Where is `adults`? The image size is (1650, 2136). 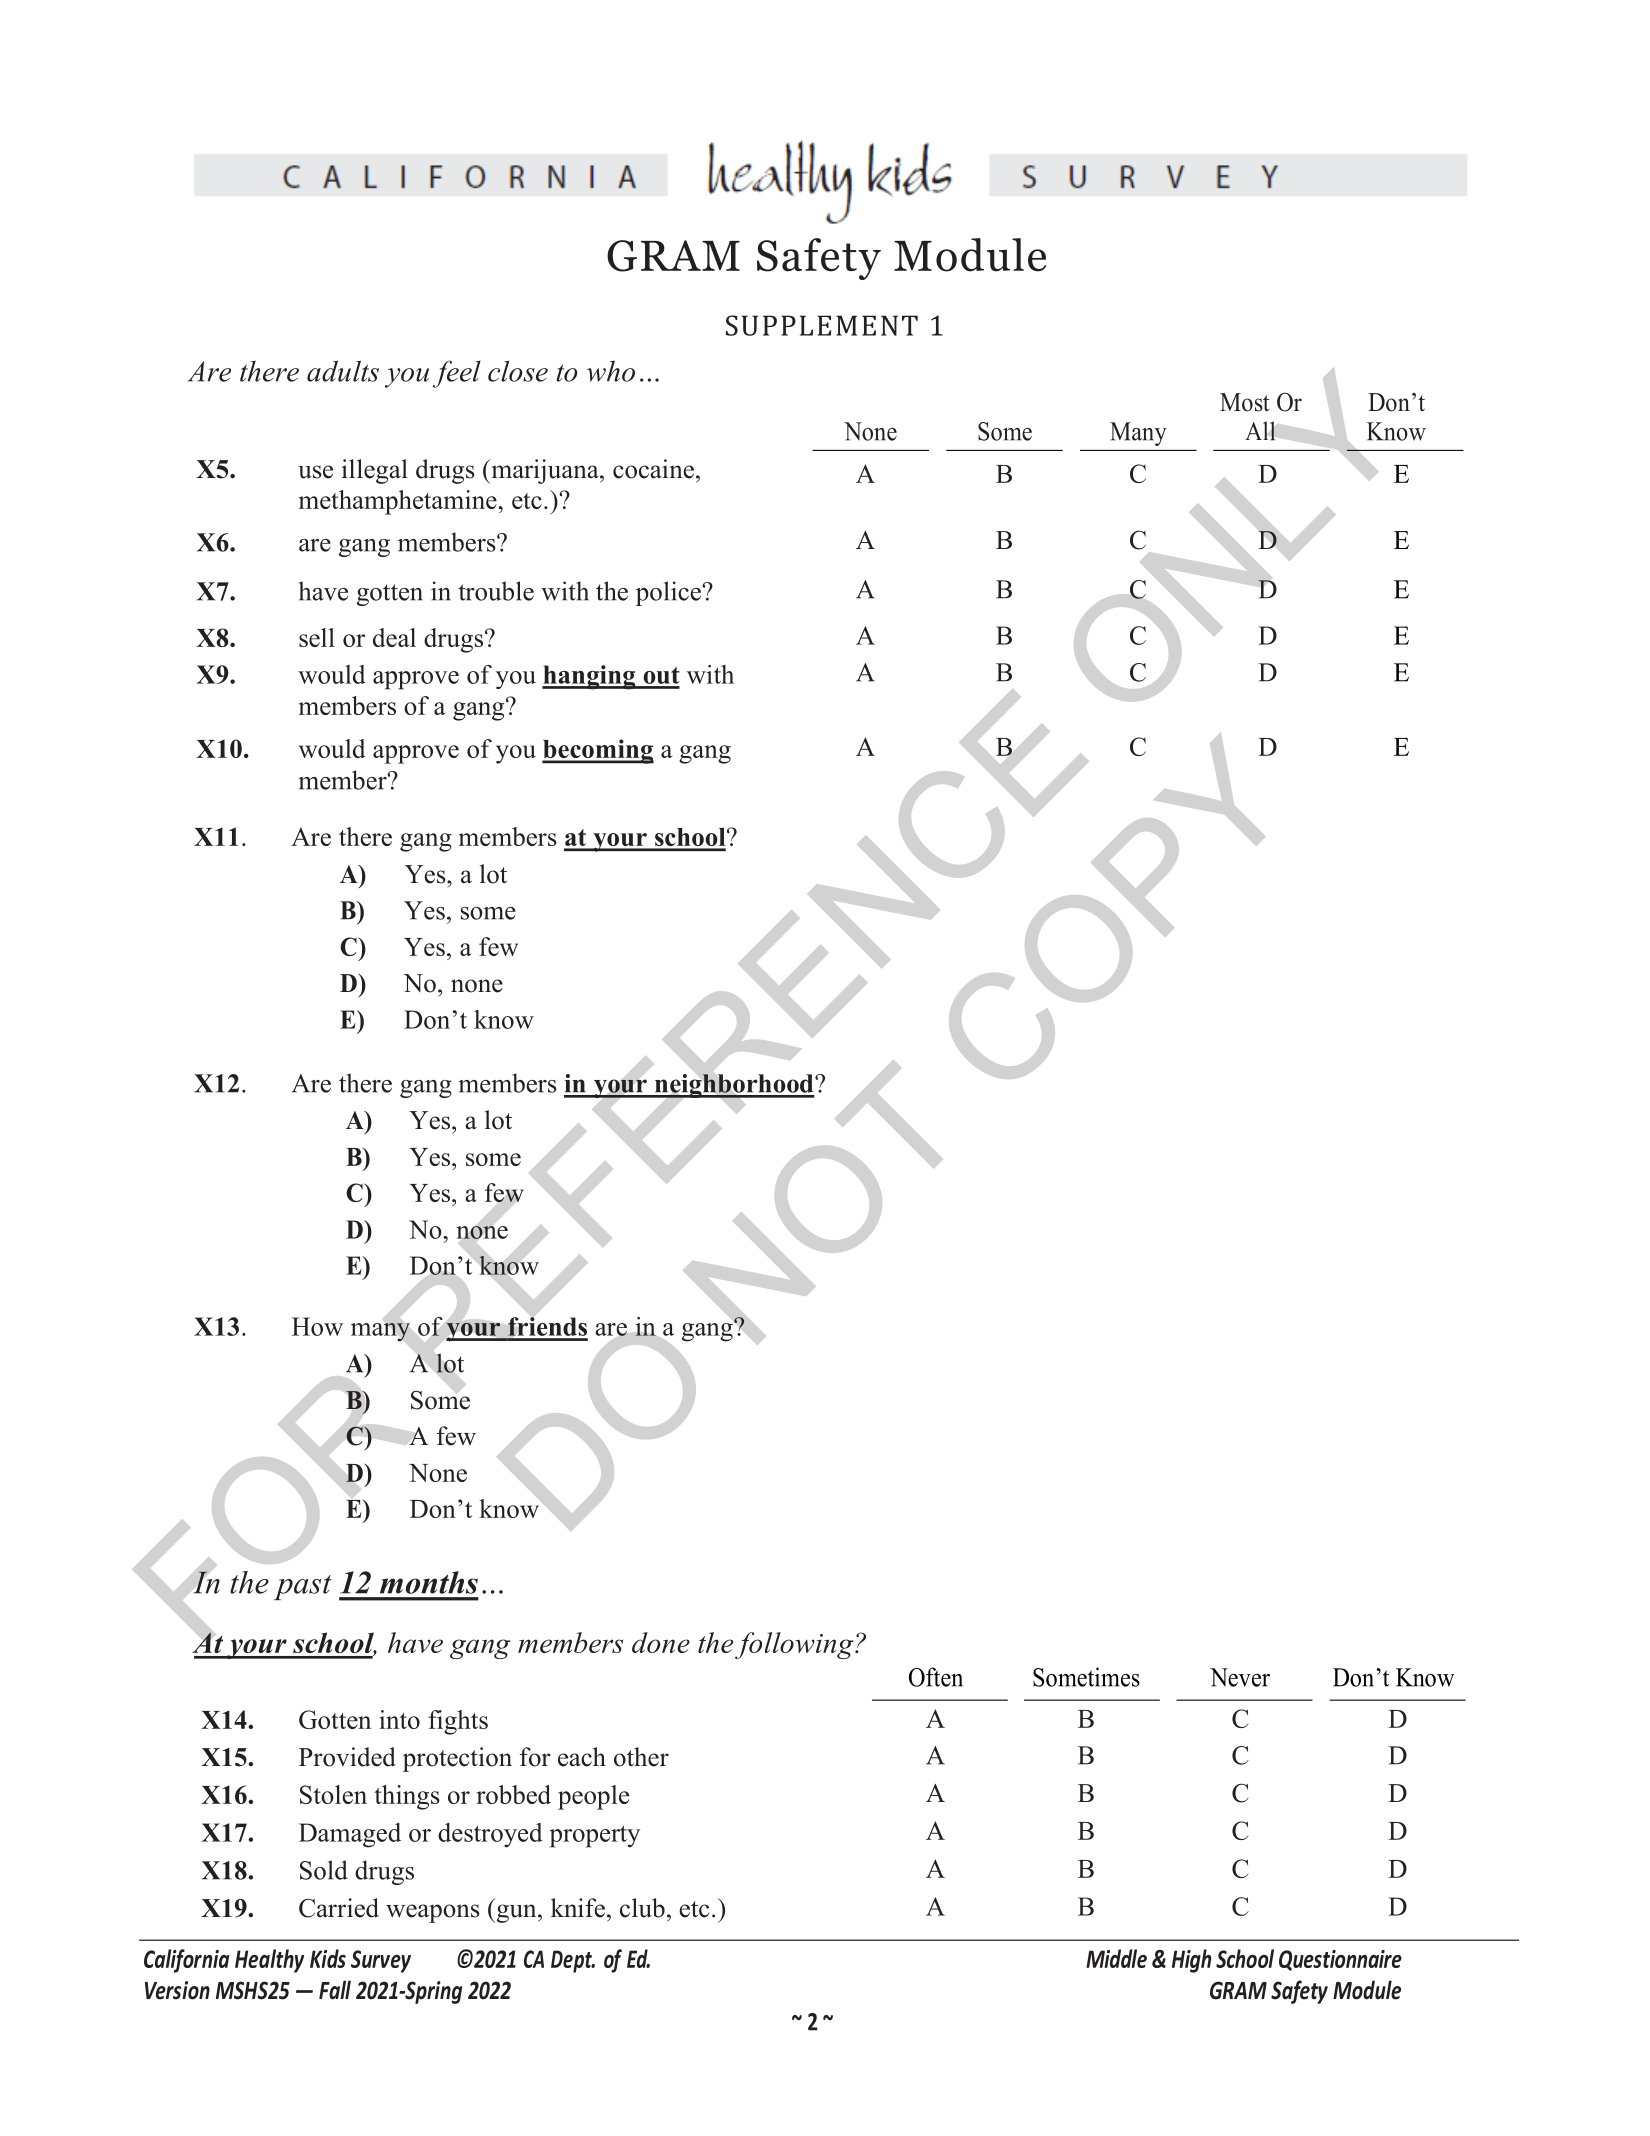
adults is located at coordinates (343, 371).
